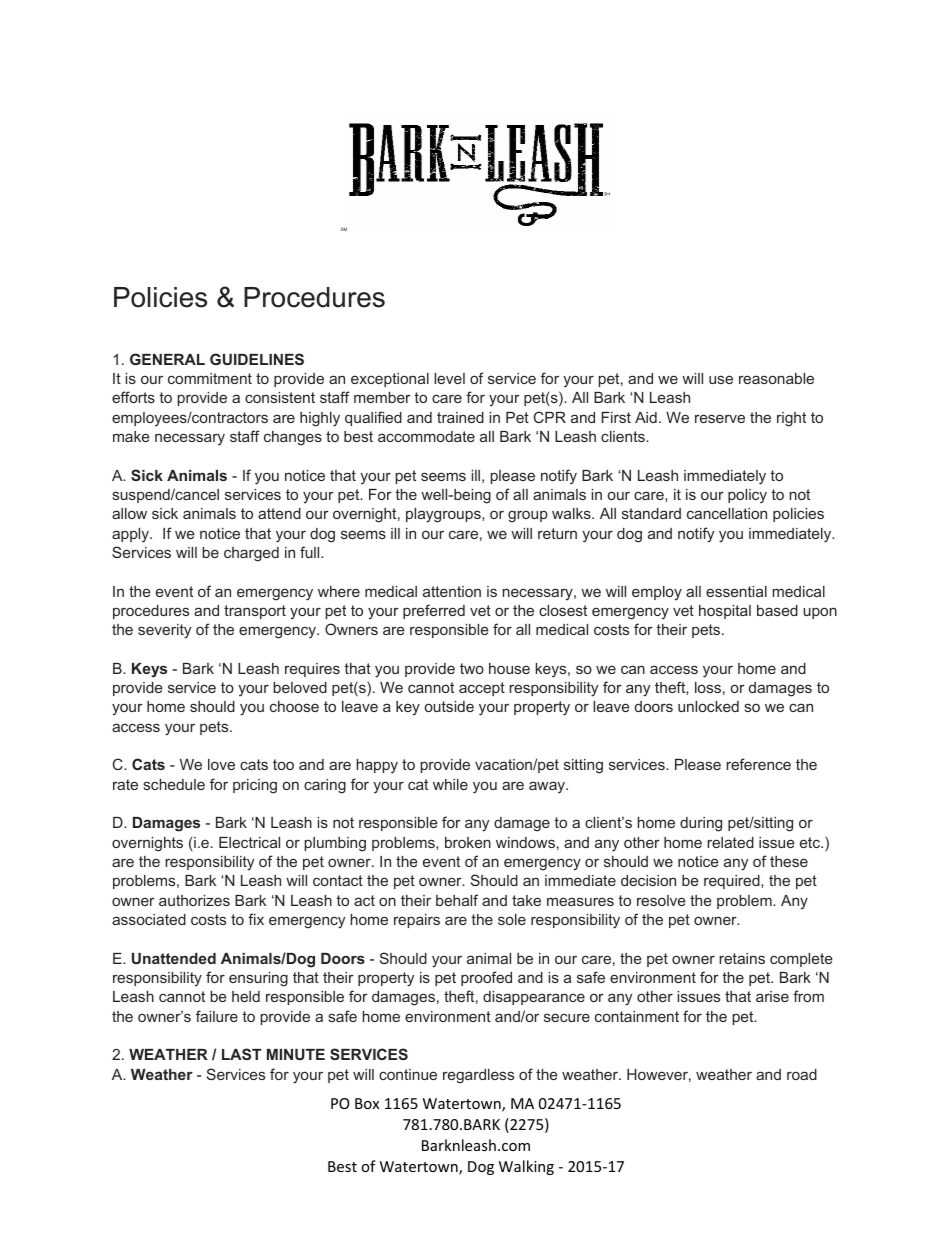 The image size is (952, 1233). What do you see at coordinates (758, 764) in the screenshot?
I see `reference` at bounding box center [758, 764].
